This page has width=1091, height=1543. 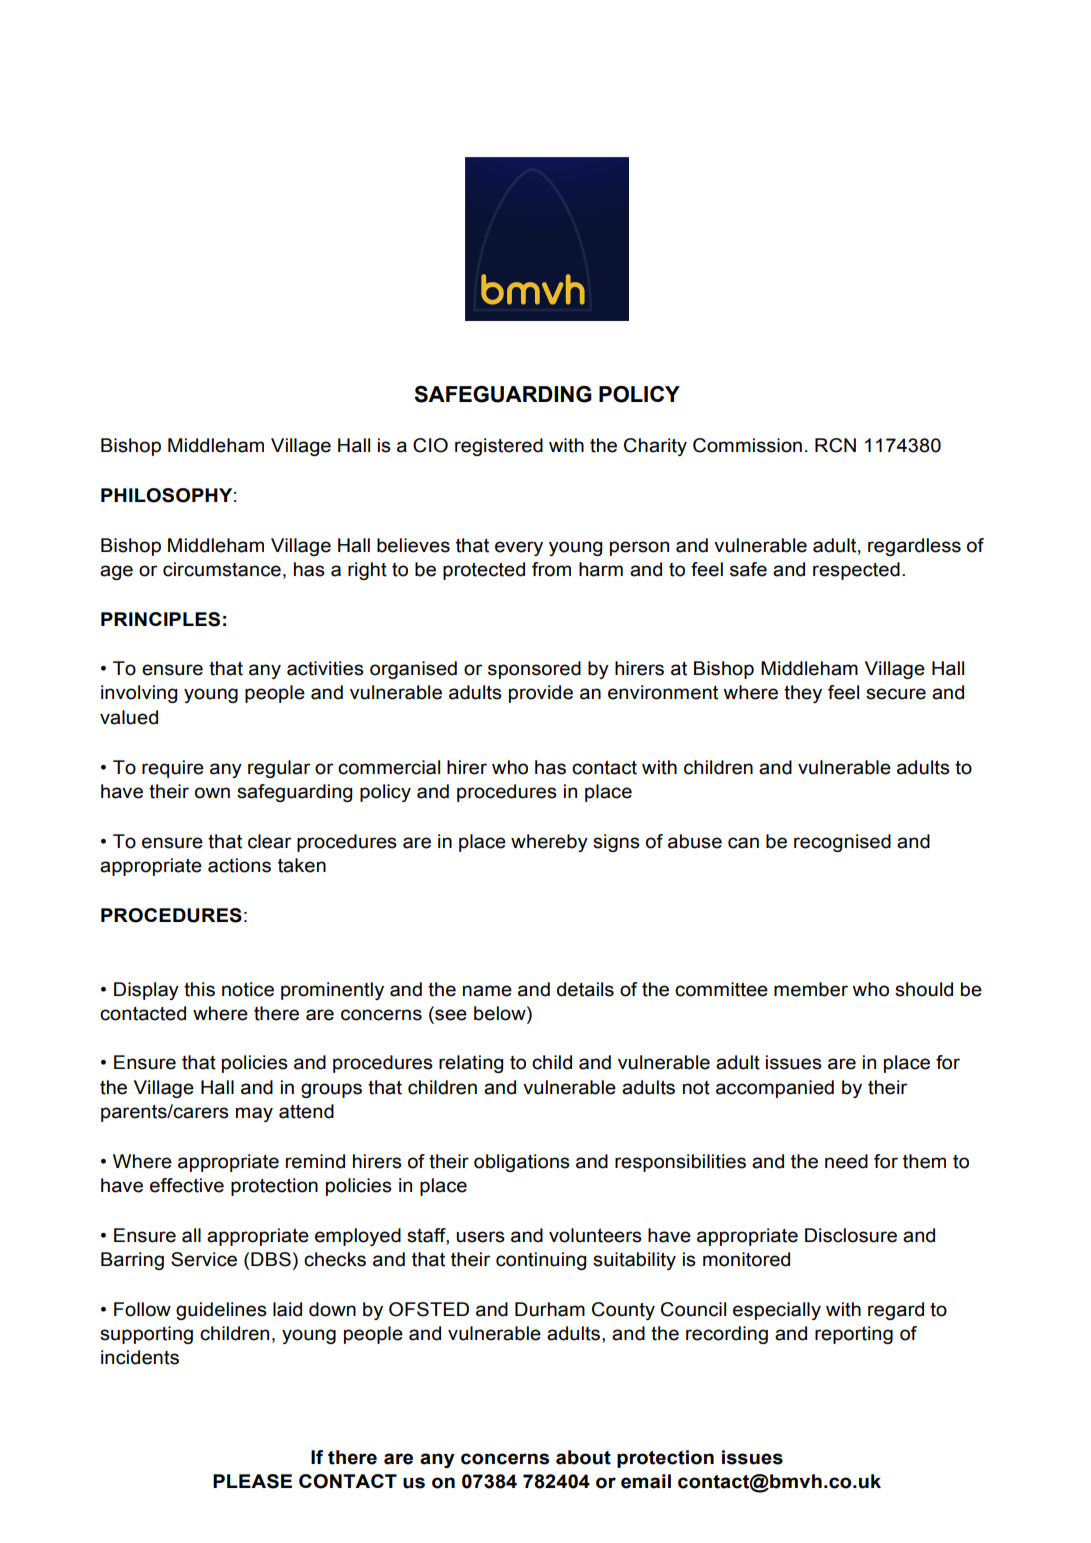 I want to click on circumstance, so click(x=222, y=569).
